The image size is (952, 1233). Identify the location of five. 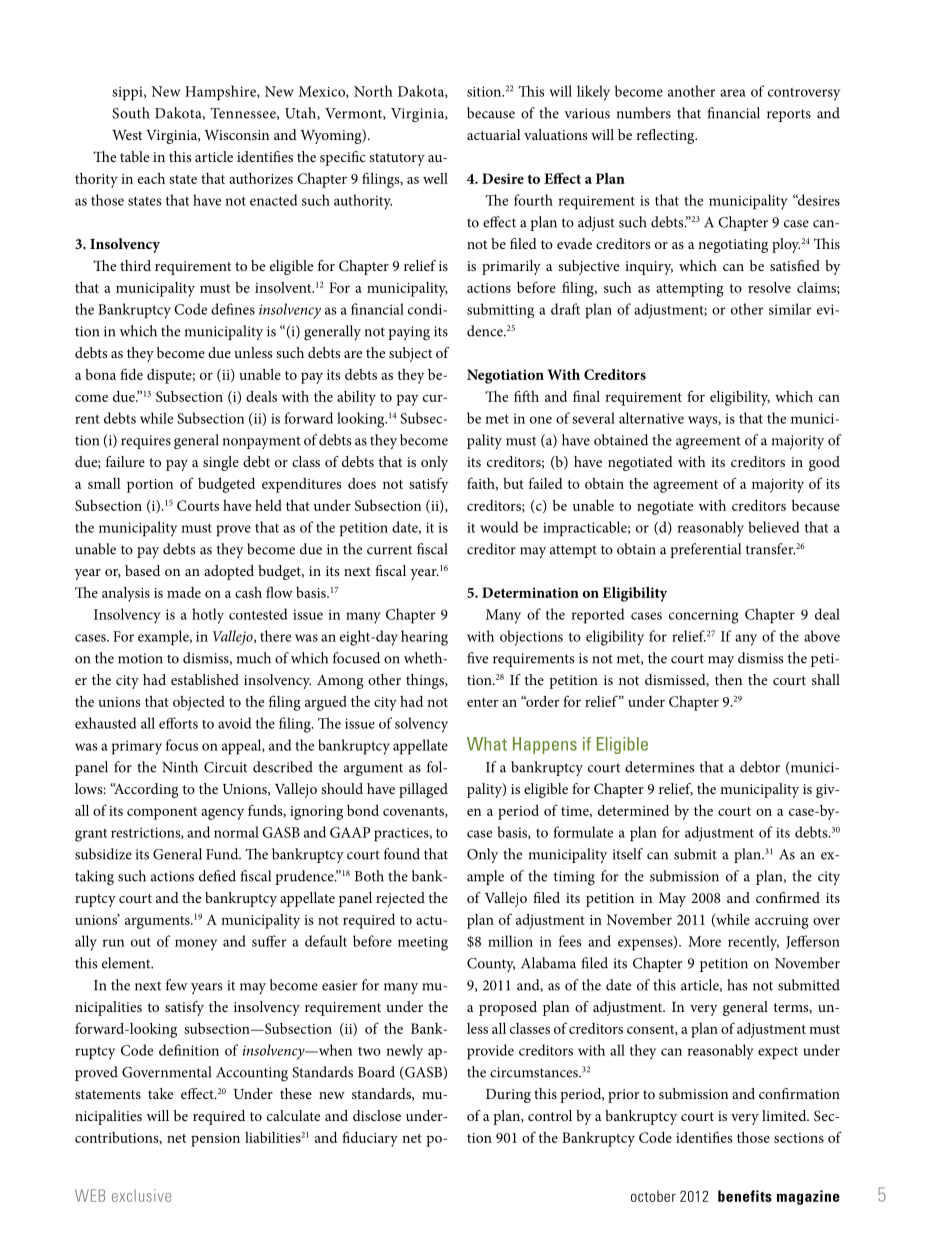
(477, 658).
